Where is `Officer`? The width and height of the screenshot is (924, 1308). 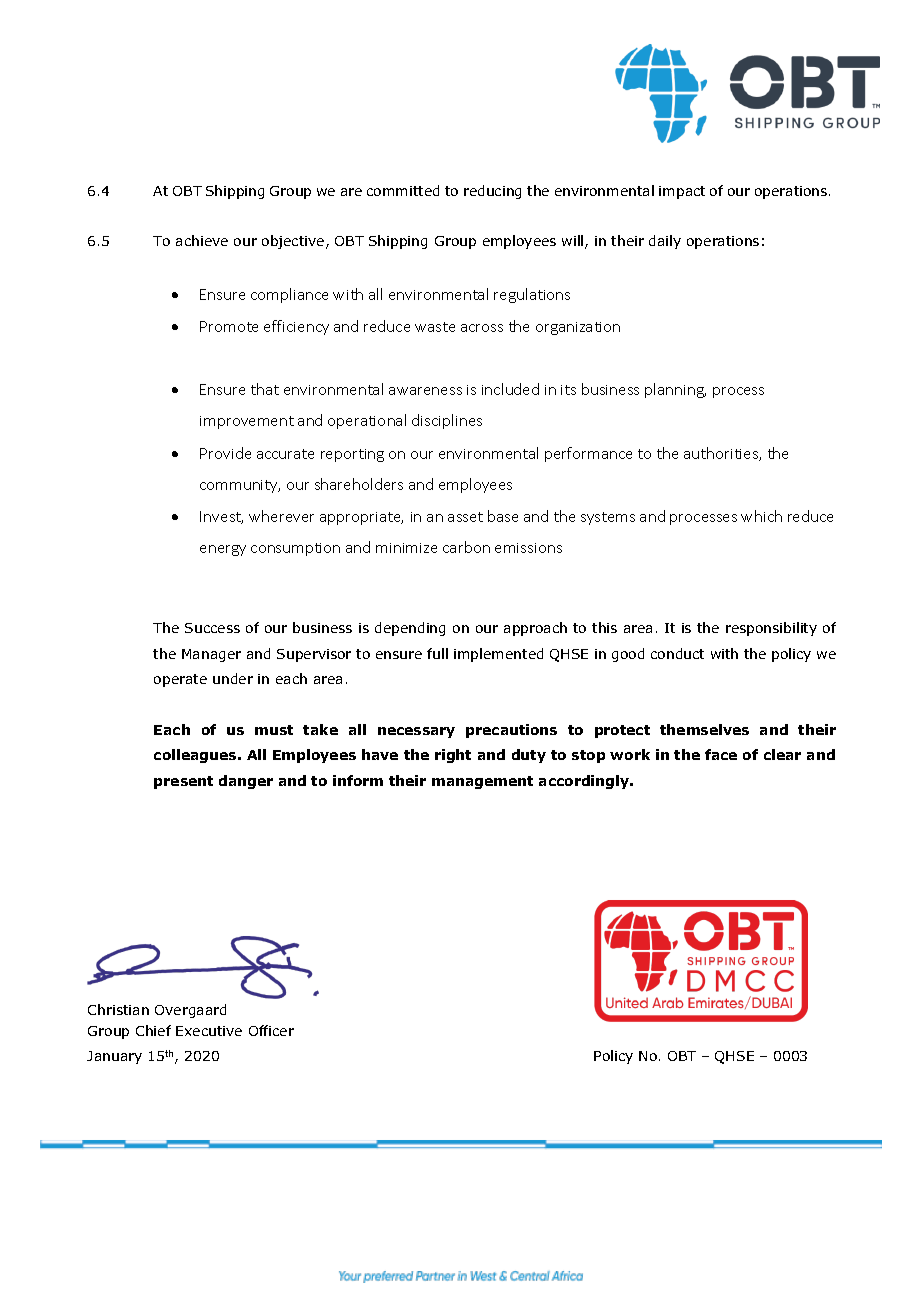 Officer is located at coordinates (271, 1030).
